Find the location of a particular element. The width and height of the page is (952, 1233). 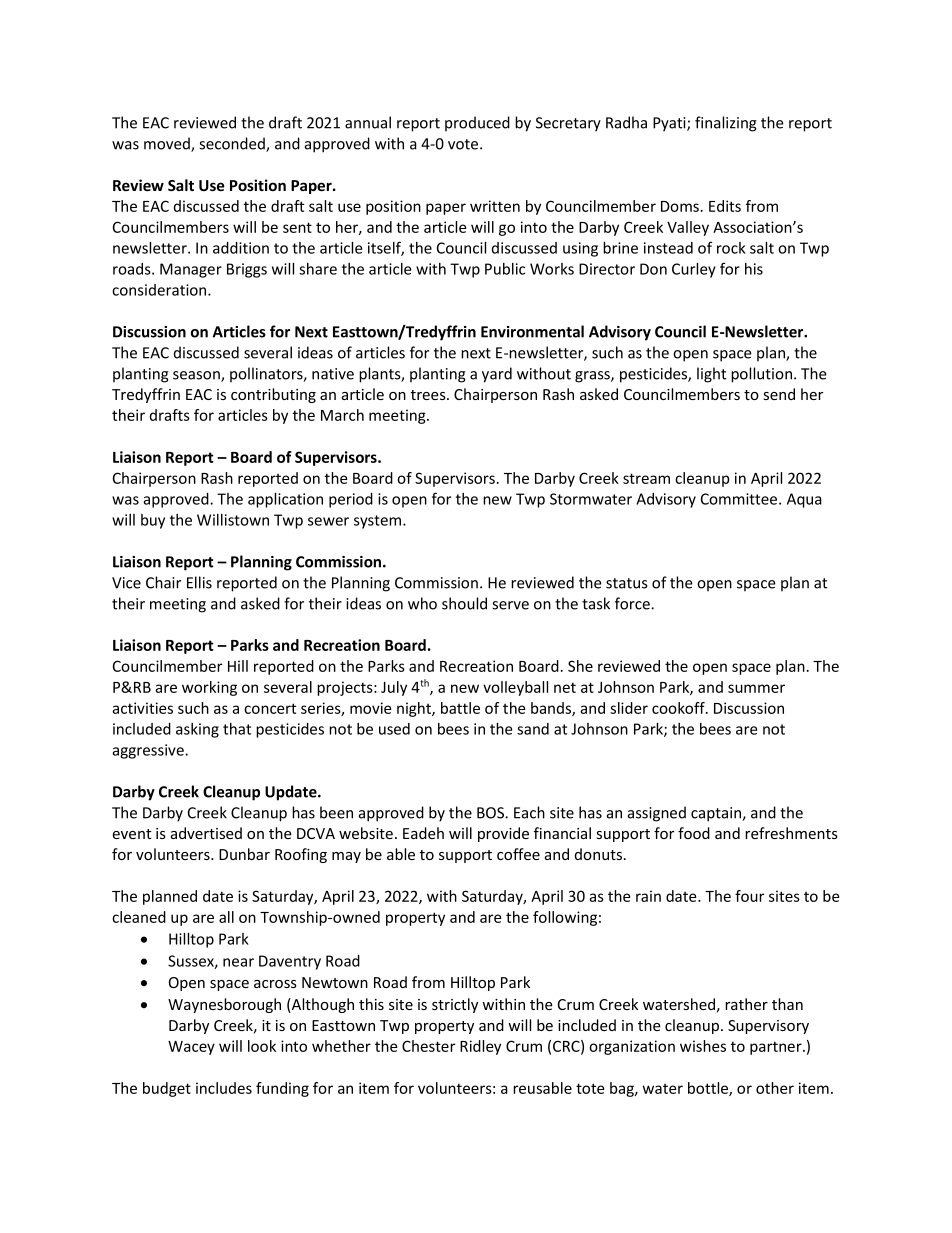

wishes is located at coordinates (703, 1046).
